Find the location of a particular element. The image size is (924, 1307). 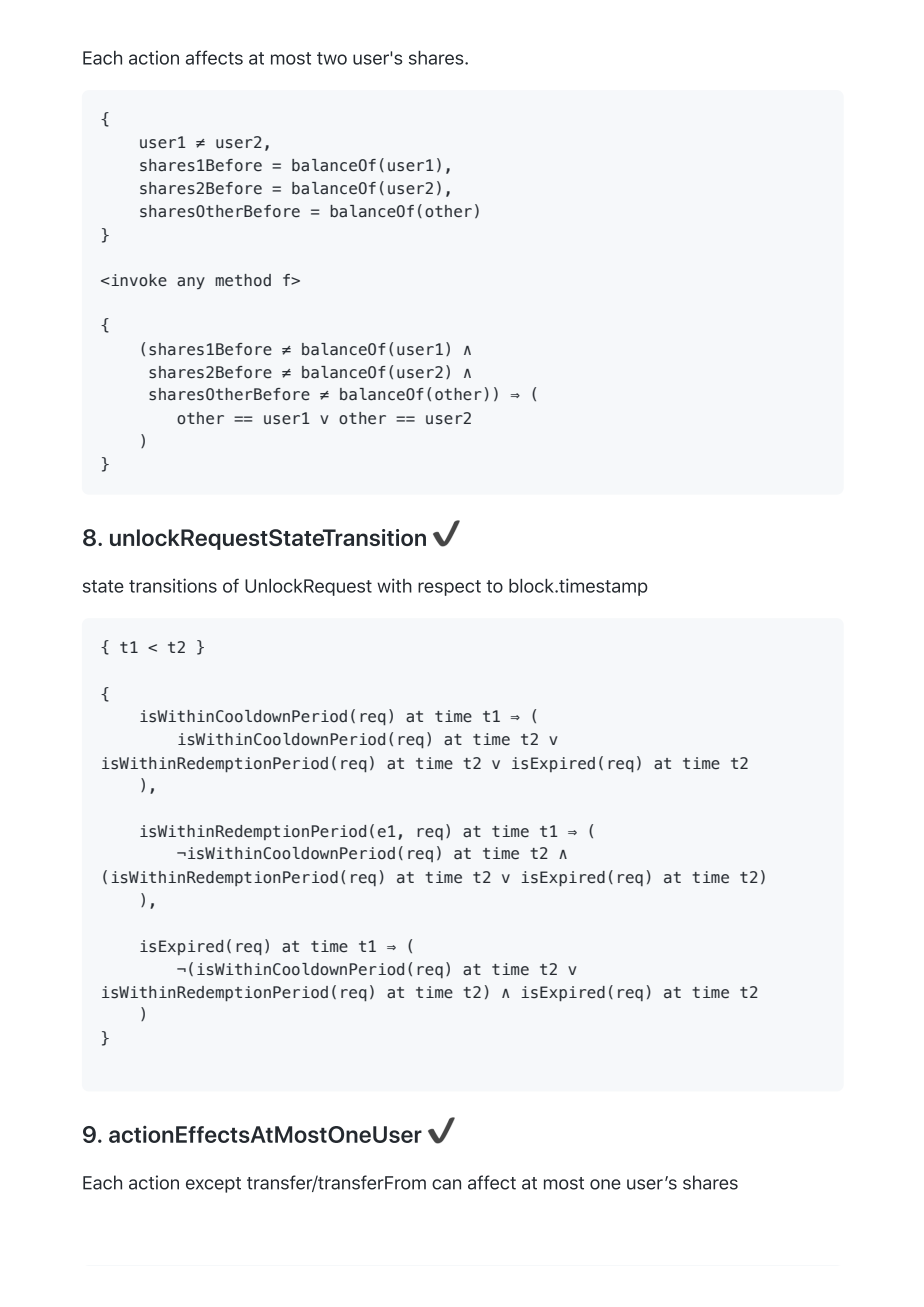

transitions is located at coordinates (173, 585).
